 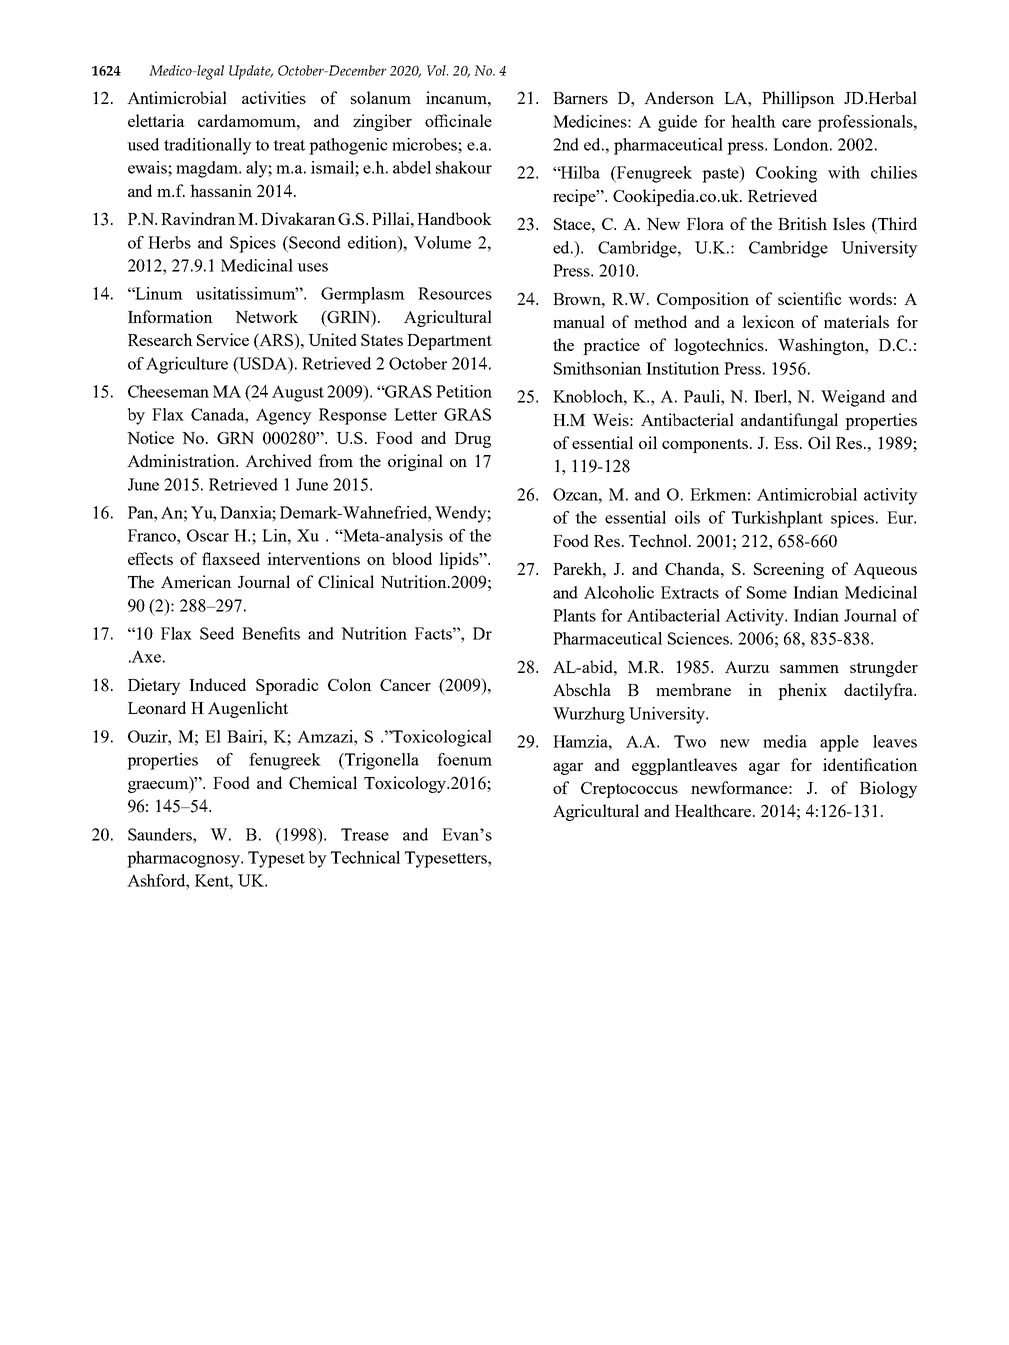 What do you see at coordinates (458, 120) in the image?
I see `officinale` at bounding box center [458, 120].
